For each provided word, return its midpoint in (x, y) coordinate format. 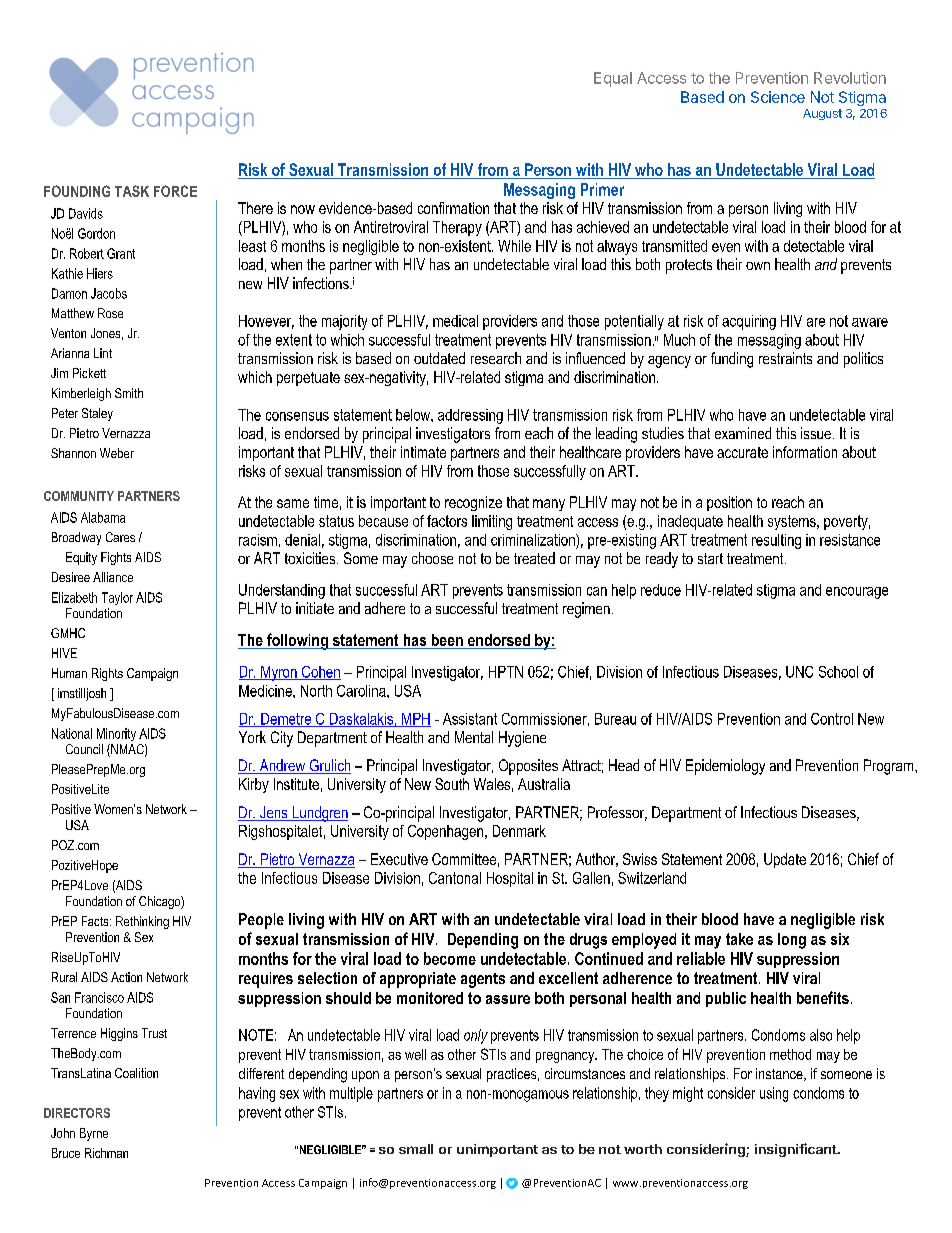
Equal (613, 79)
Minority (116, 734)
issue (816, 433)
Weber (117, 453)
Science (778, 97)
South (452, 784)
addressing (470, 416)
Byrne (94, 1134)
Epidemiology (725, 767)
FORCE (175, 191)
